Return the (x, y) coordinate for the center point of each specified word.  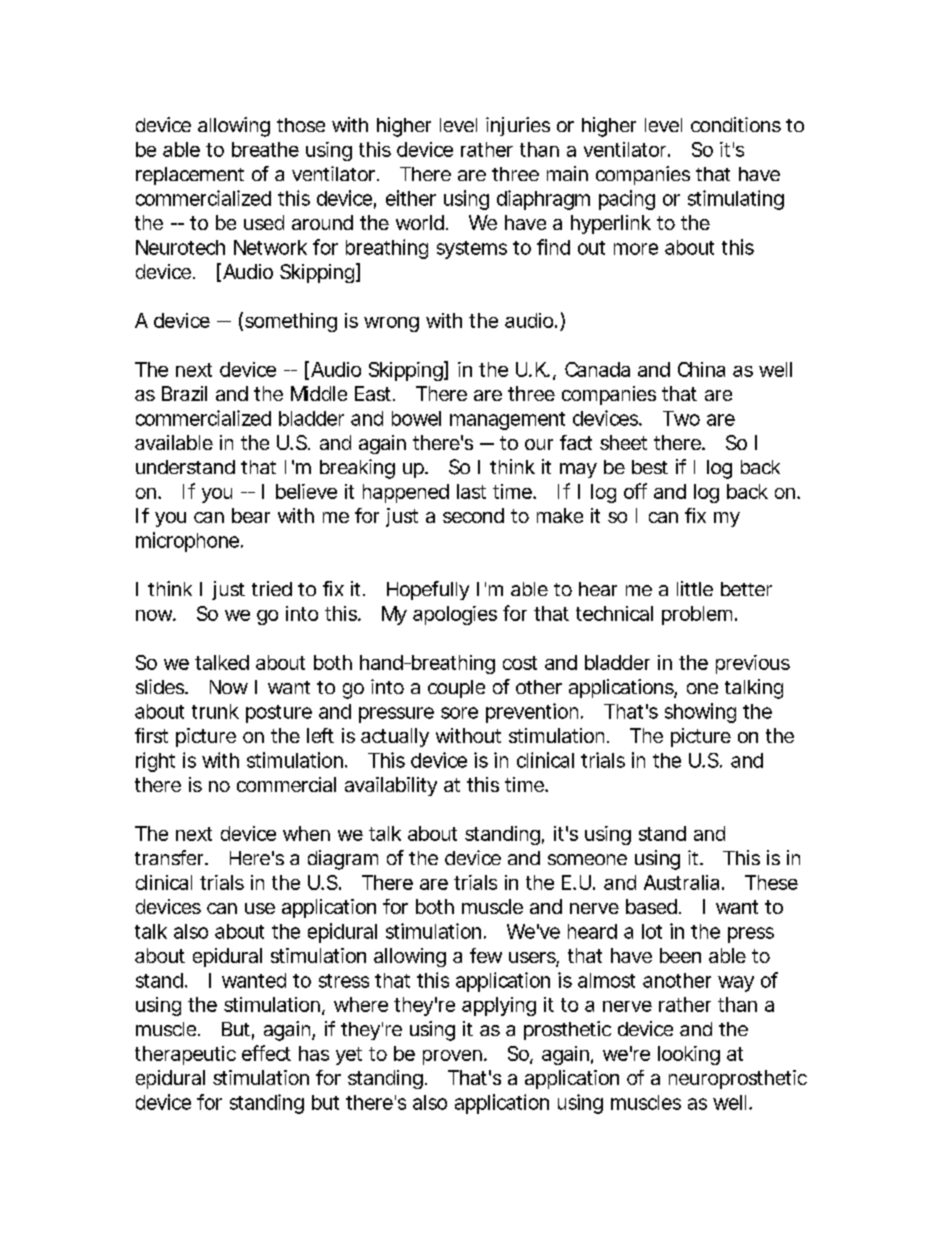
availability (391, 786)
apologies (455, 615)
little (695, 588)
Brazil (184, 393)
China (701, 369)
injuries (518, 126)
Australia (681, 882)
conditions (736, 124)
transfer (170, 857)
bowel (416, 418)
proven (452, 1057)
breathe (265, 149)
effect (266, 1053)
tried (272, 588)
